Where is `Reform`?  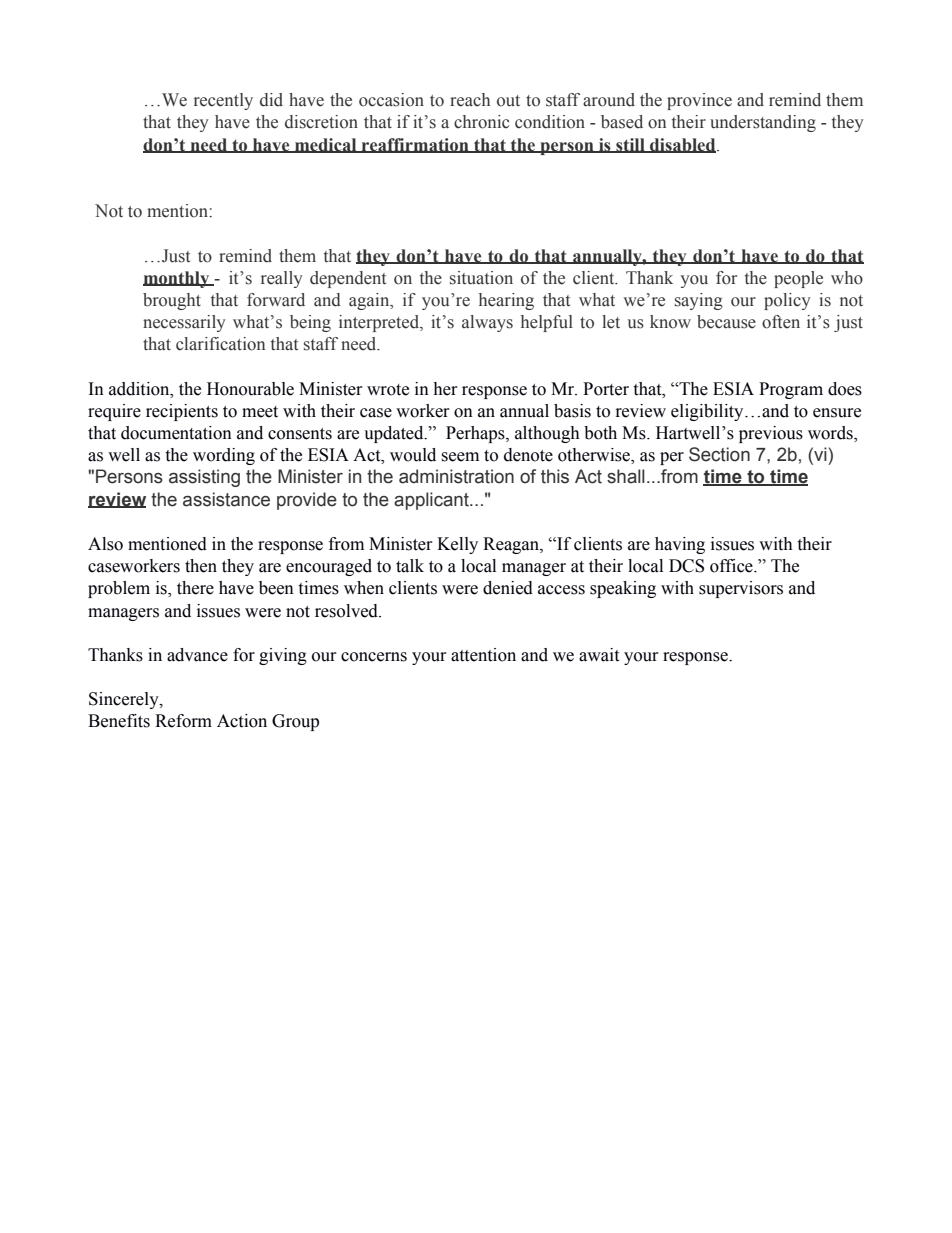
Reform is located at coordinates (183, 721).
